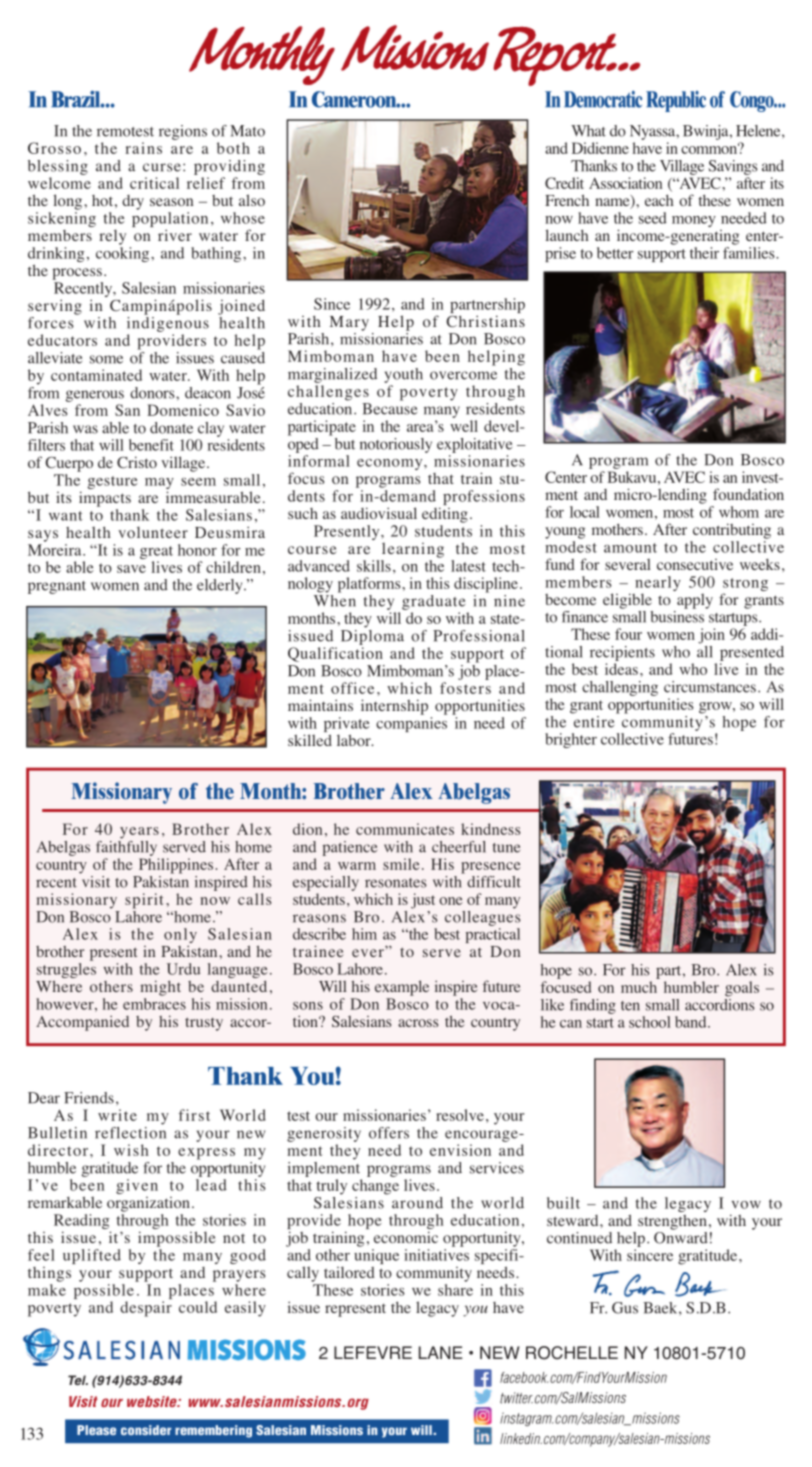 The image size is (812, 1467). I want to click on band, so click(692, 1022).
